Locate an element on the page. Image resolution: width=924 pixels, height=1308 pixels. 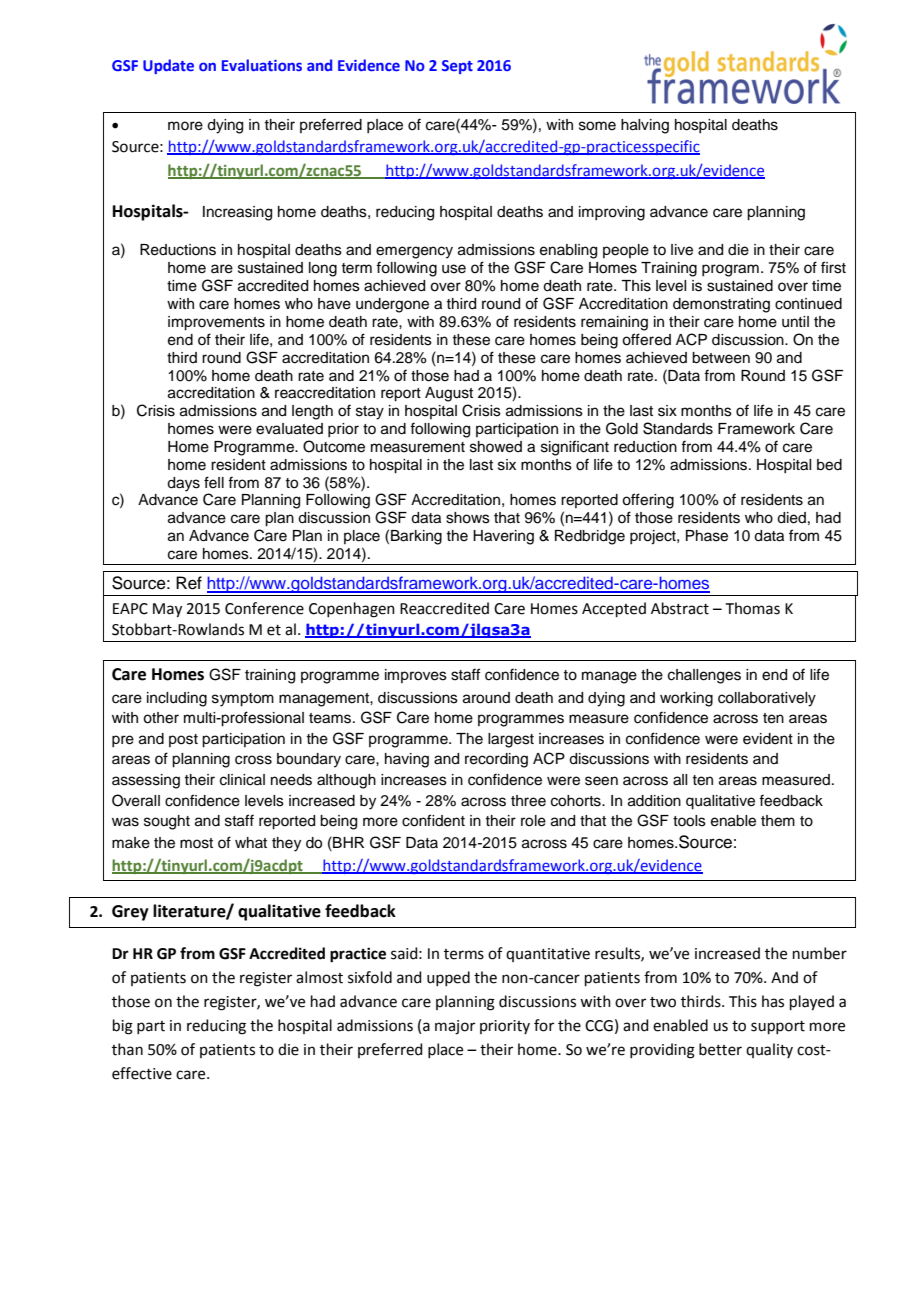
largest is located at coordinates (511, 740).
